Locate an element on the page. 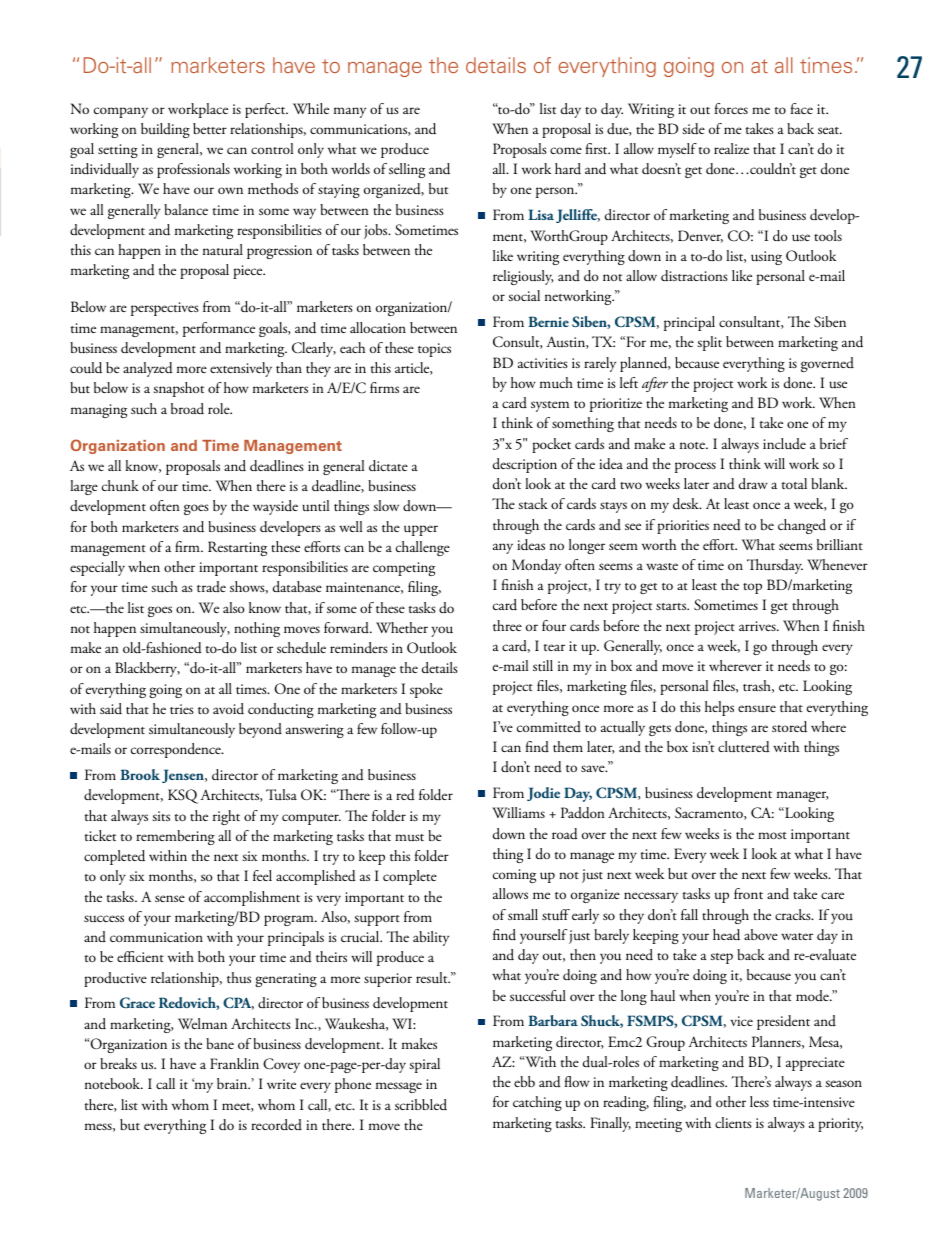 This page has width=952, height=1233. realize is located at coordinates (731, 148).
